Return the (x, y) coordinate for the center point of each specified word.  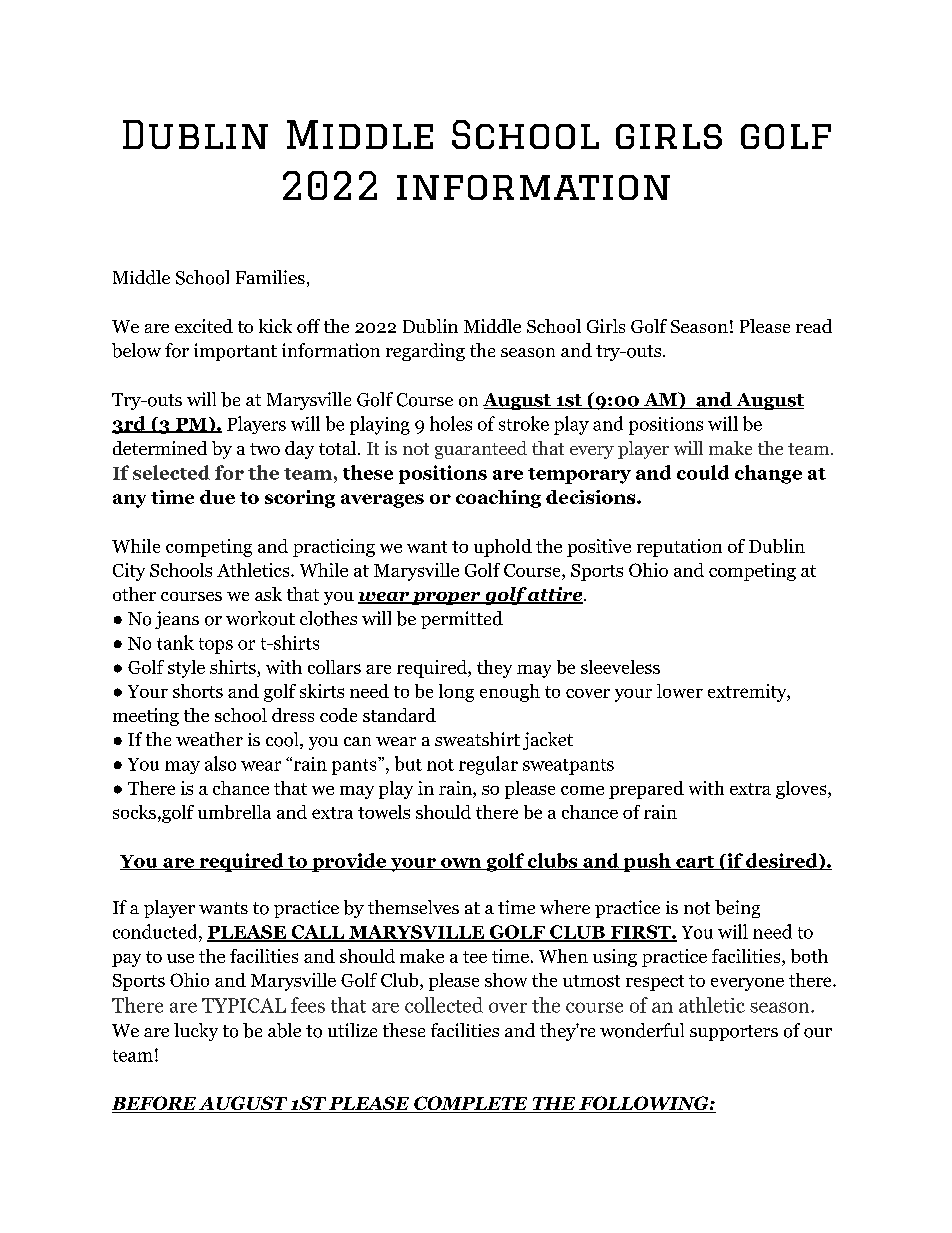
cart (694, 863)
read (814, 326)
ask (268, 594)
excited (204, 326)
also (220, 763)
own (460, 864)
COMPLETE (471, 1104)
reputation (679, 548)
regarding (425, 352)
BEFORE (155, 1104)
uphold (503, 548)
